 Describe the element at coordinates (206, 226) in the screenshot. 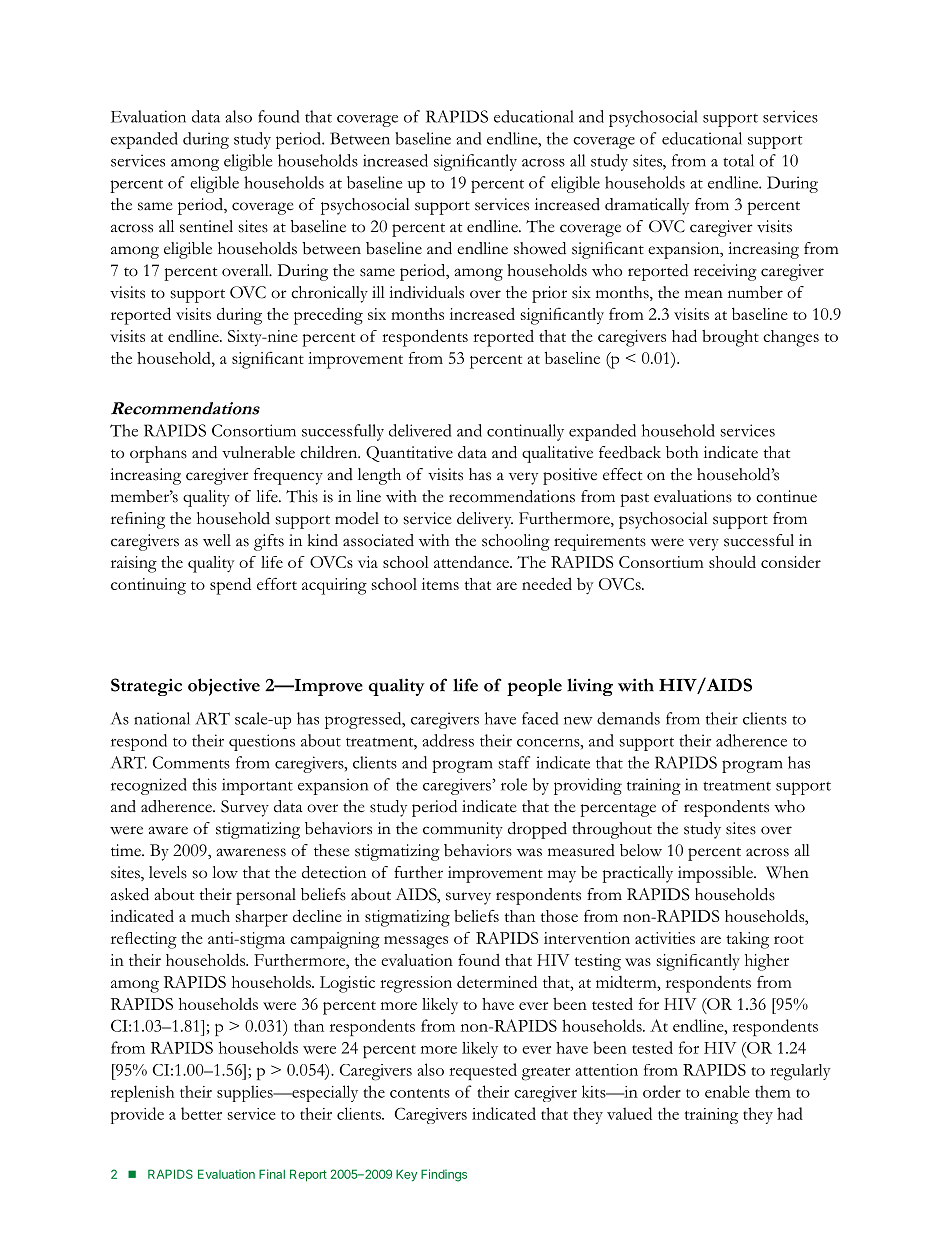

I see `sentinel` at that location.
